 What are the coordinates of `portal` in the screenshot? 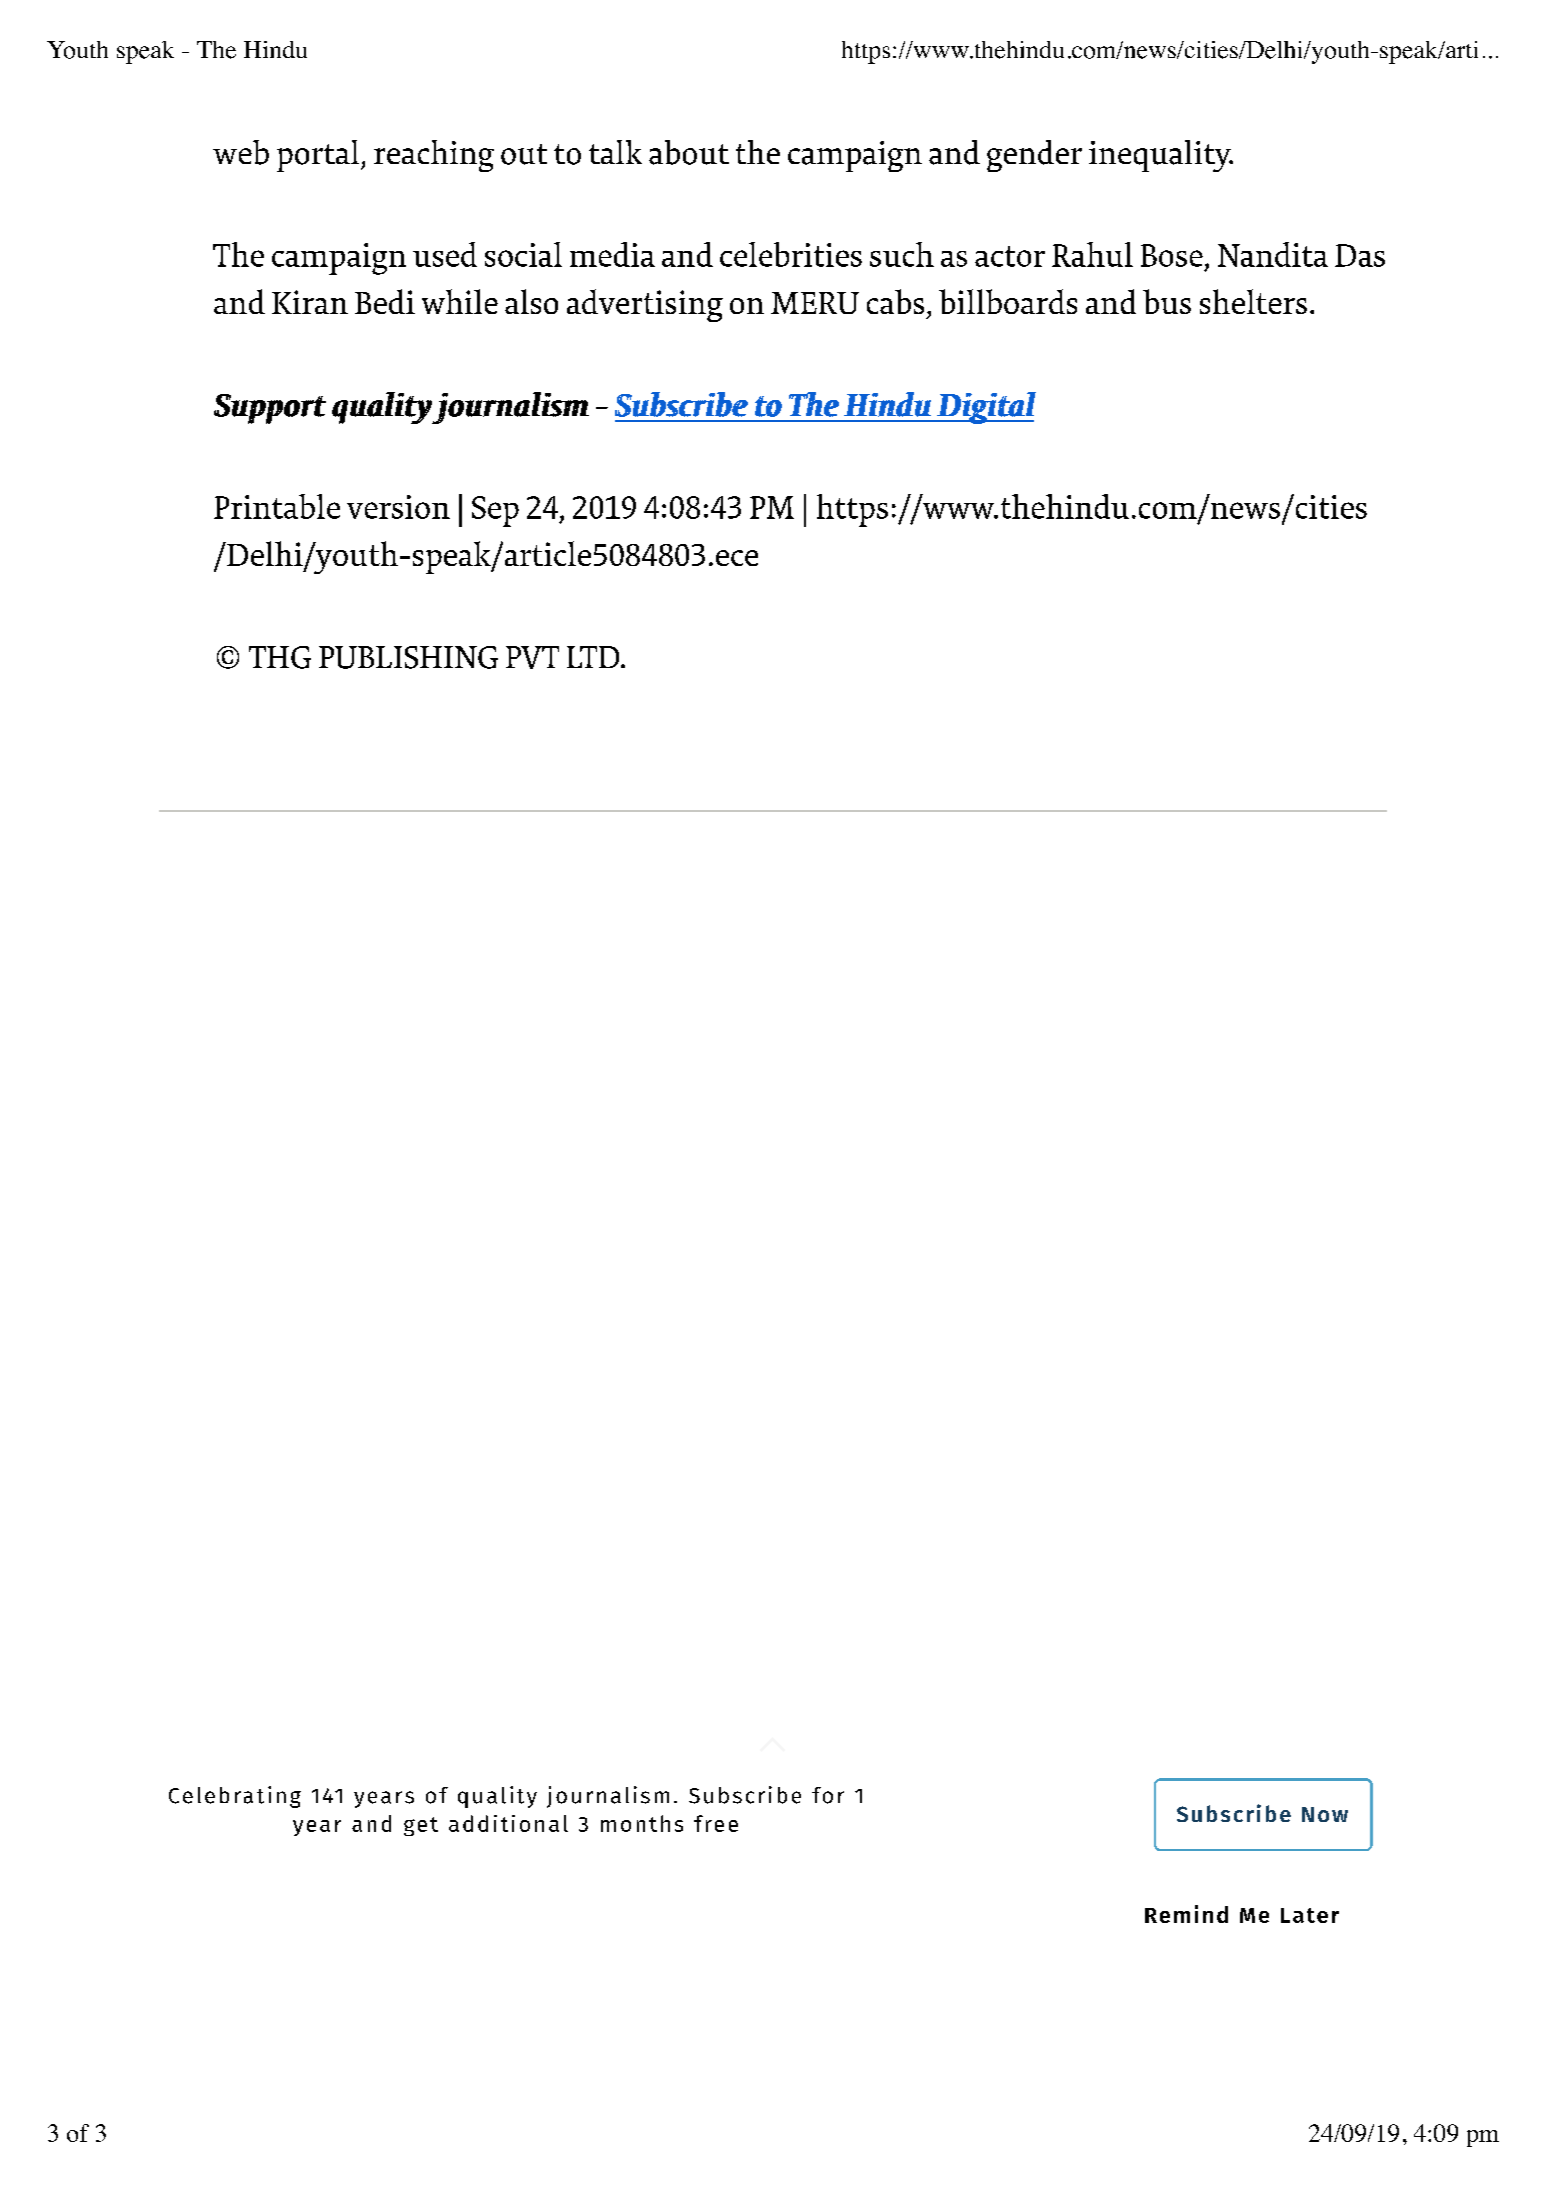 It's located at (319, 156).
